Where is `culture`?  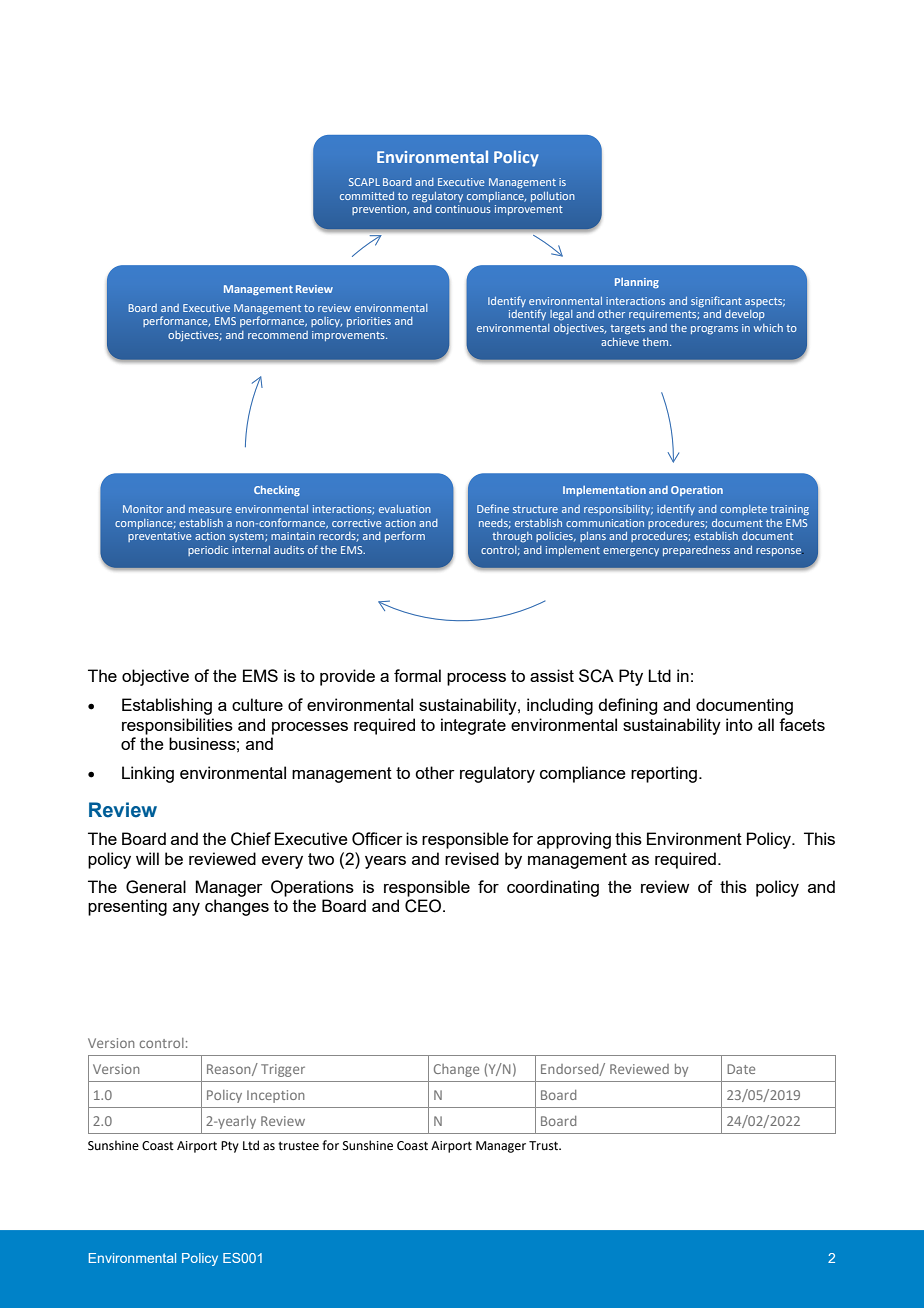
culture is located at coordinates (257, 704).
